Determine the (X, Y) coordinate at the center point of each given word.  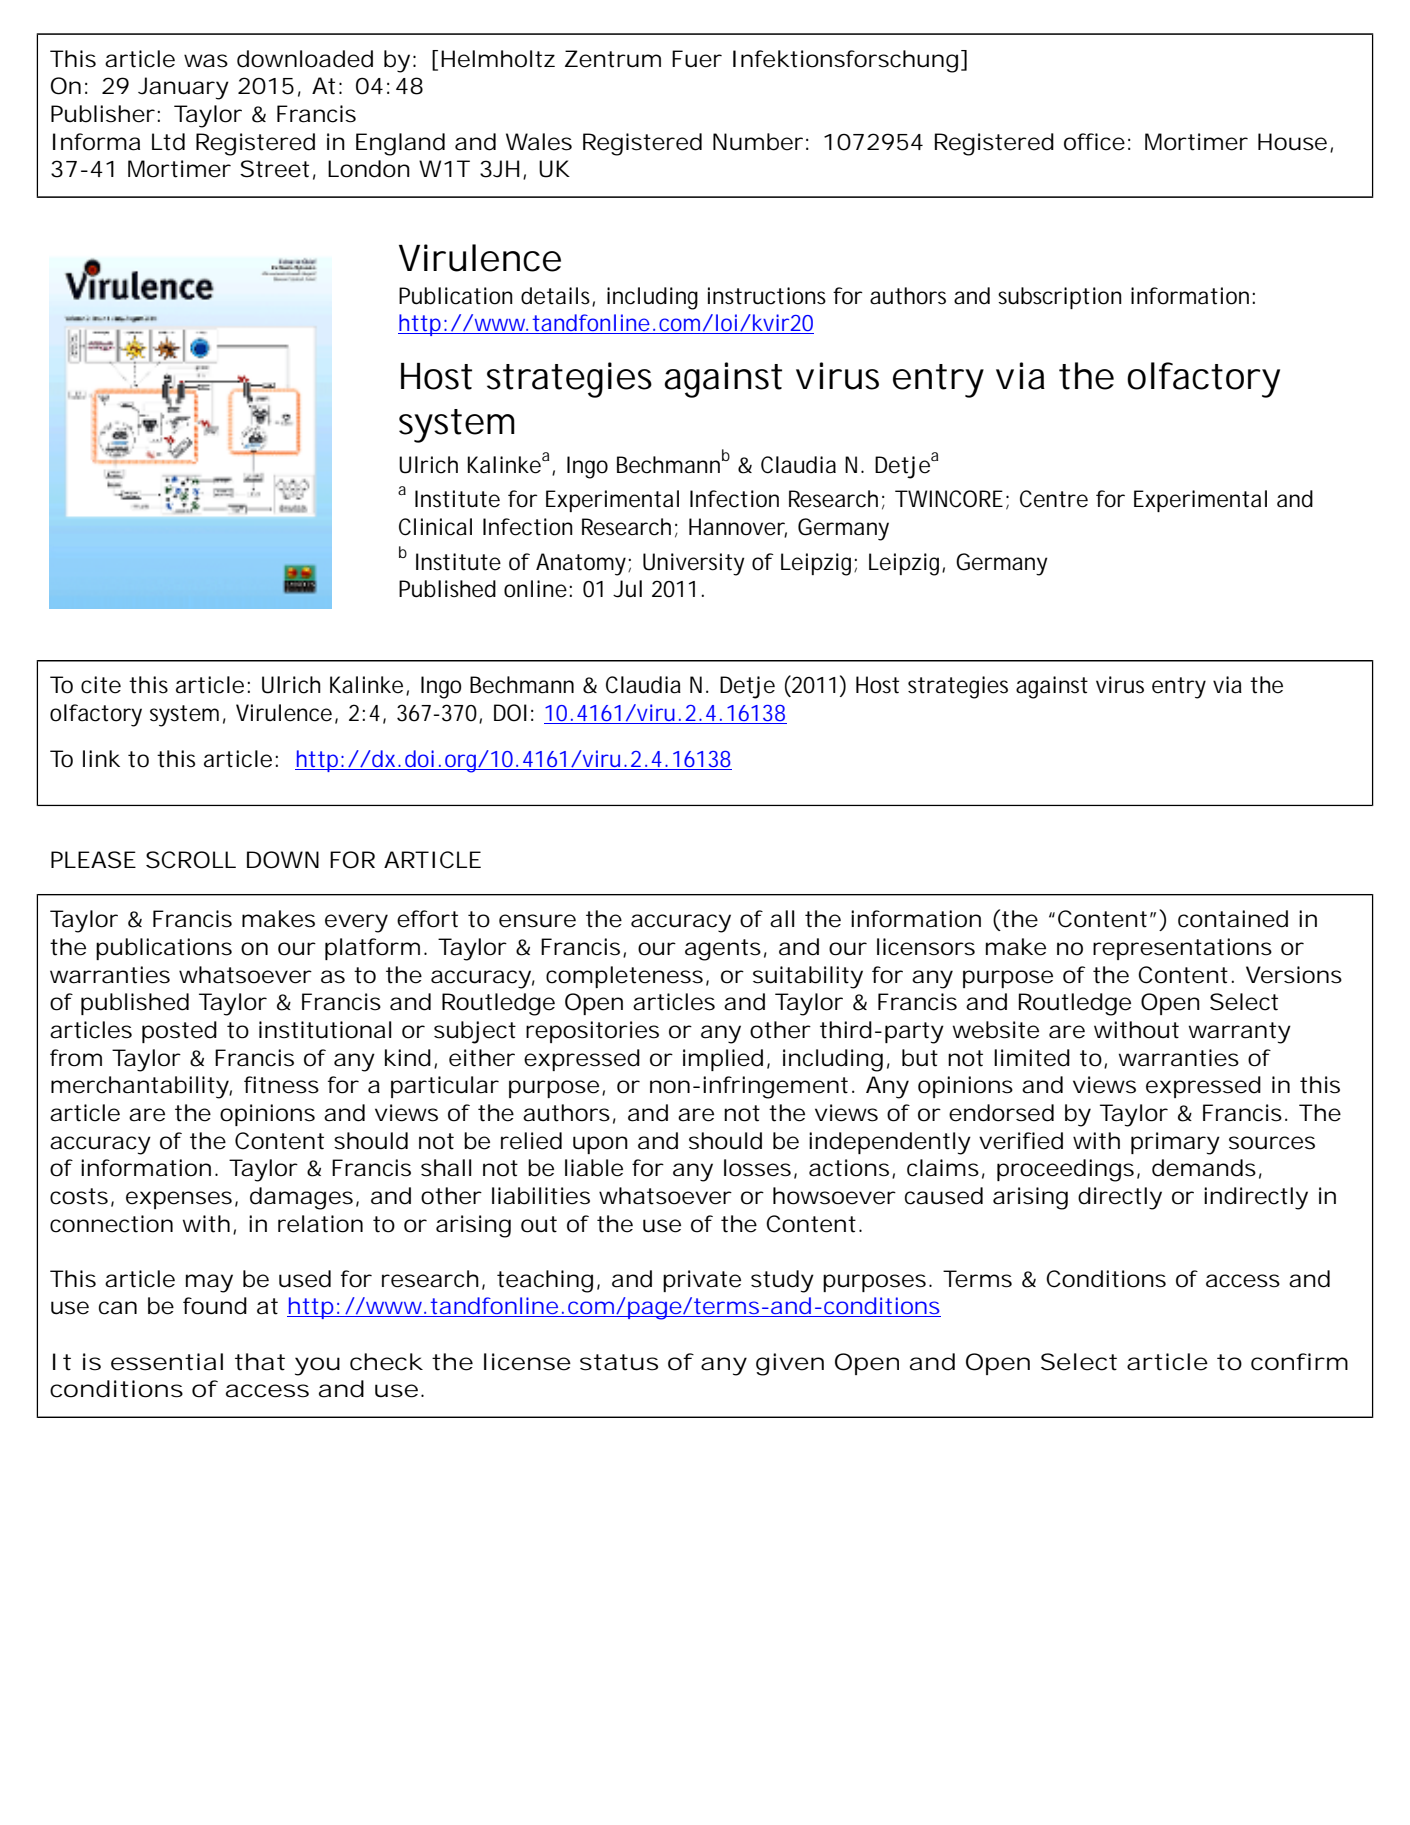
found (215, 1306)
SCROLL (191, 860)
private (702, 1281)
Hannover (738, 528)
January (183, 88)
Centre (1054, 499)
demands (1204, 1168)
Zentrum (613, 59)
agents (723, 950)
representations (1182, 949)
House (1292, 142)
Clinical (435, 527)
